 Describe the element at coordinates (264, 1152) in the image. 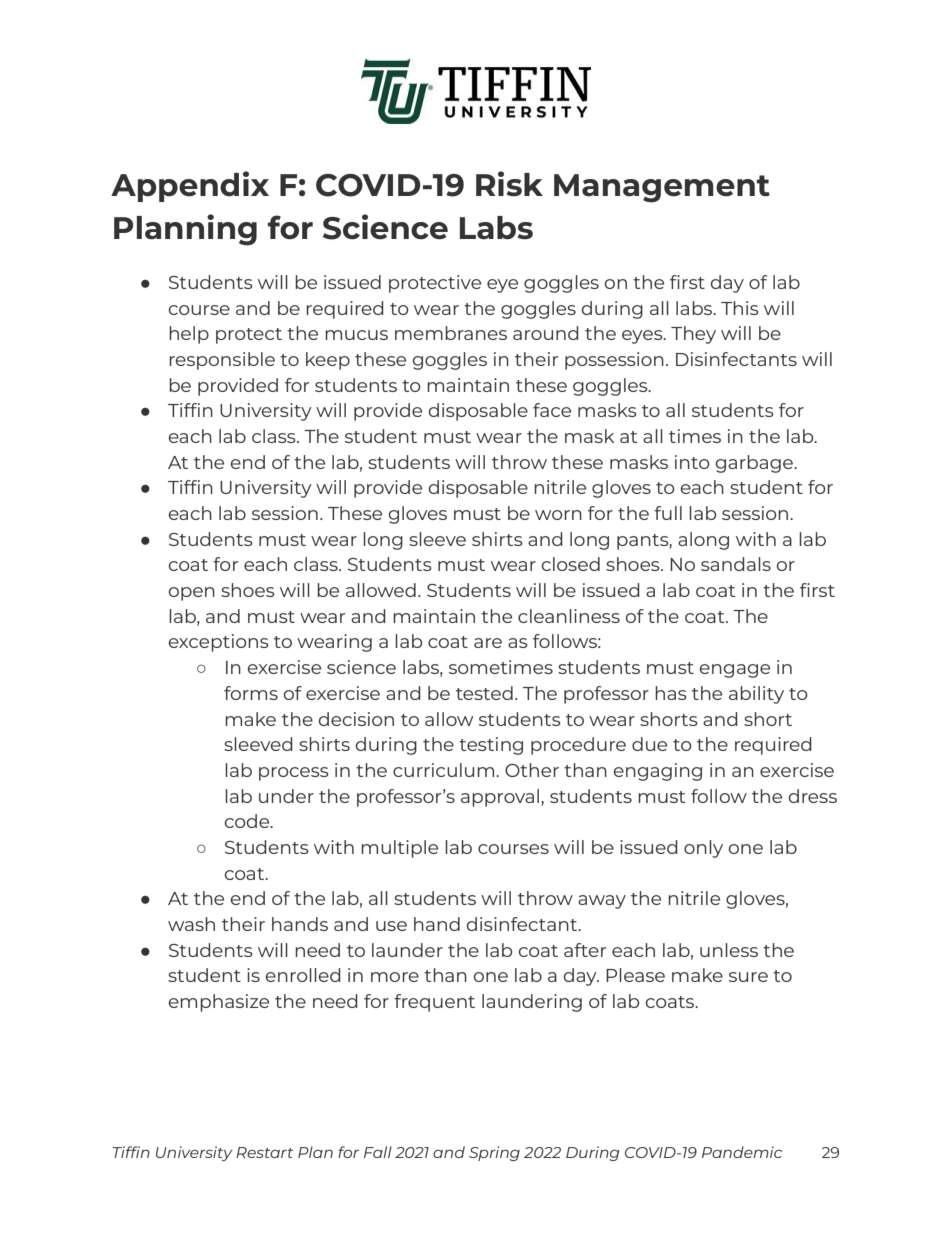

I see `Restart` at that location.
